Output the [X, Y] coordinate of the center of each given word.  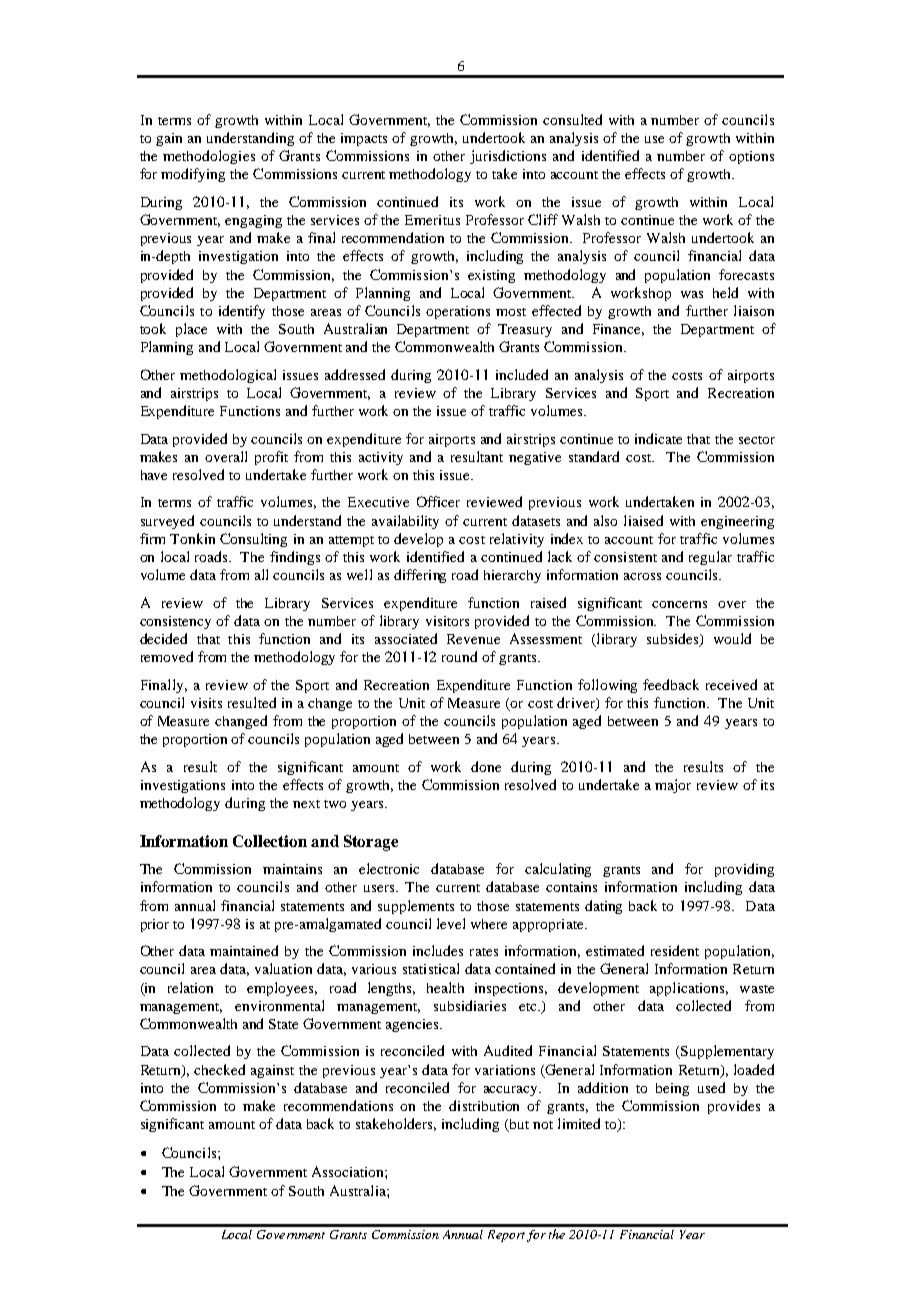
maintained [244, 950]
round [459, 656]
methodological [228, 376]
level [451, 923]
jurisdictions [508, 157]
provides [734, 1107]
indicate [658, 438]
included [522, 374]
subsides [674, 640]
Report [506, 1236]
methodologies [209, 157]
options [751, 157]
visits [206, 703]
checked [219, 1069]
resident [675, 950]
